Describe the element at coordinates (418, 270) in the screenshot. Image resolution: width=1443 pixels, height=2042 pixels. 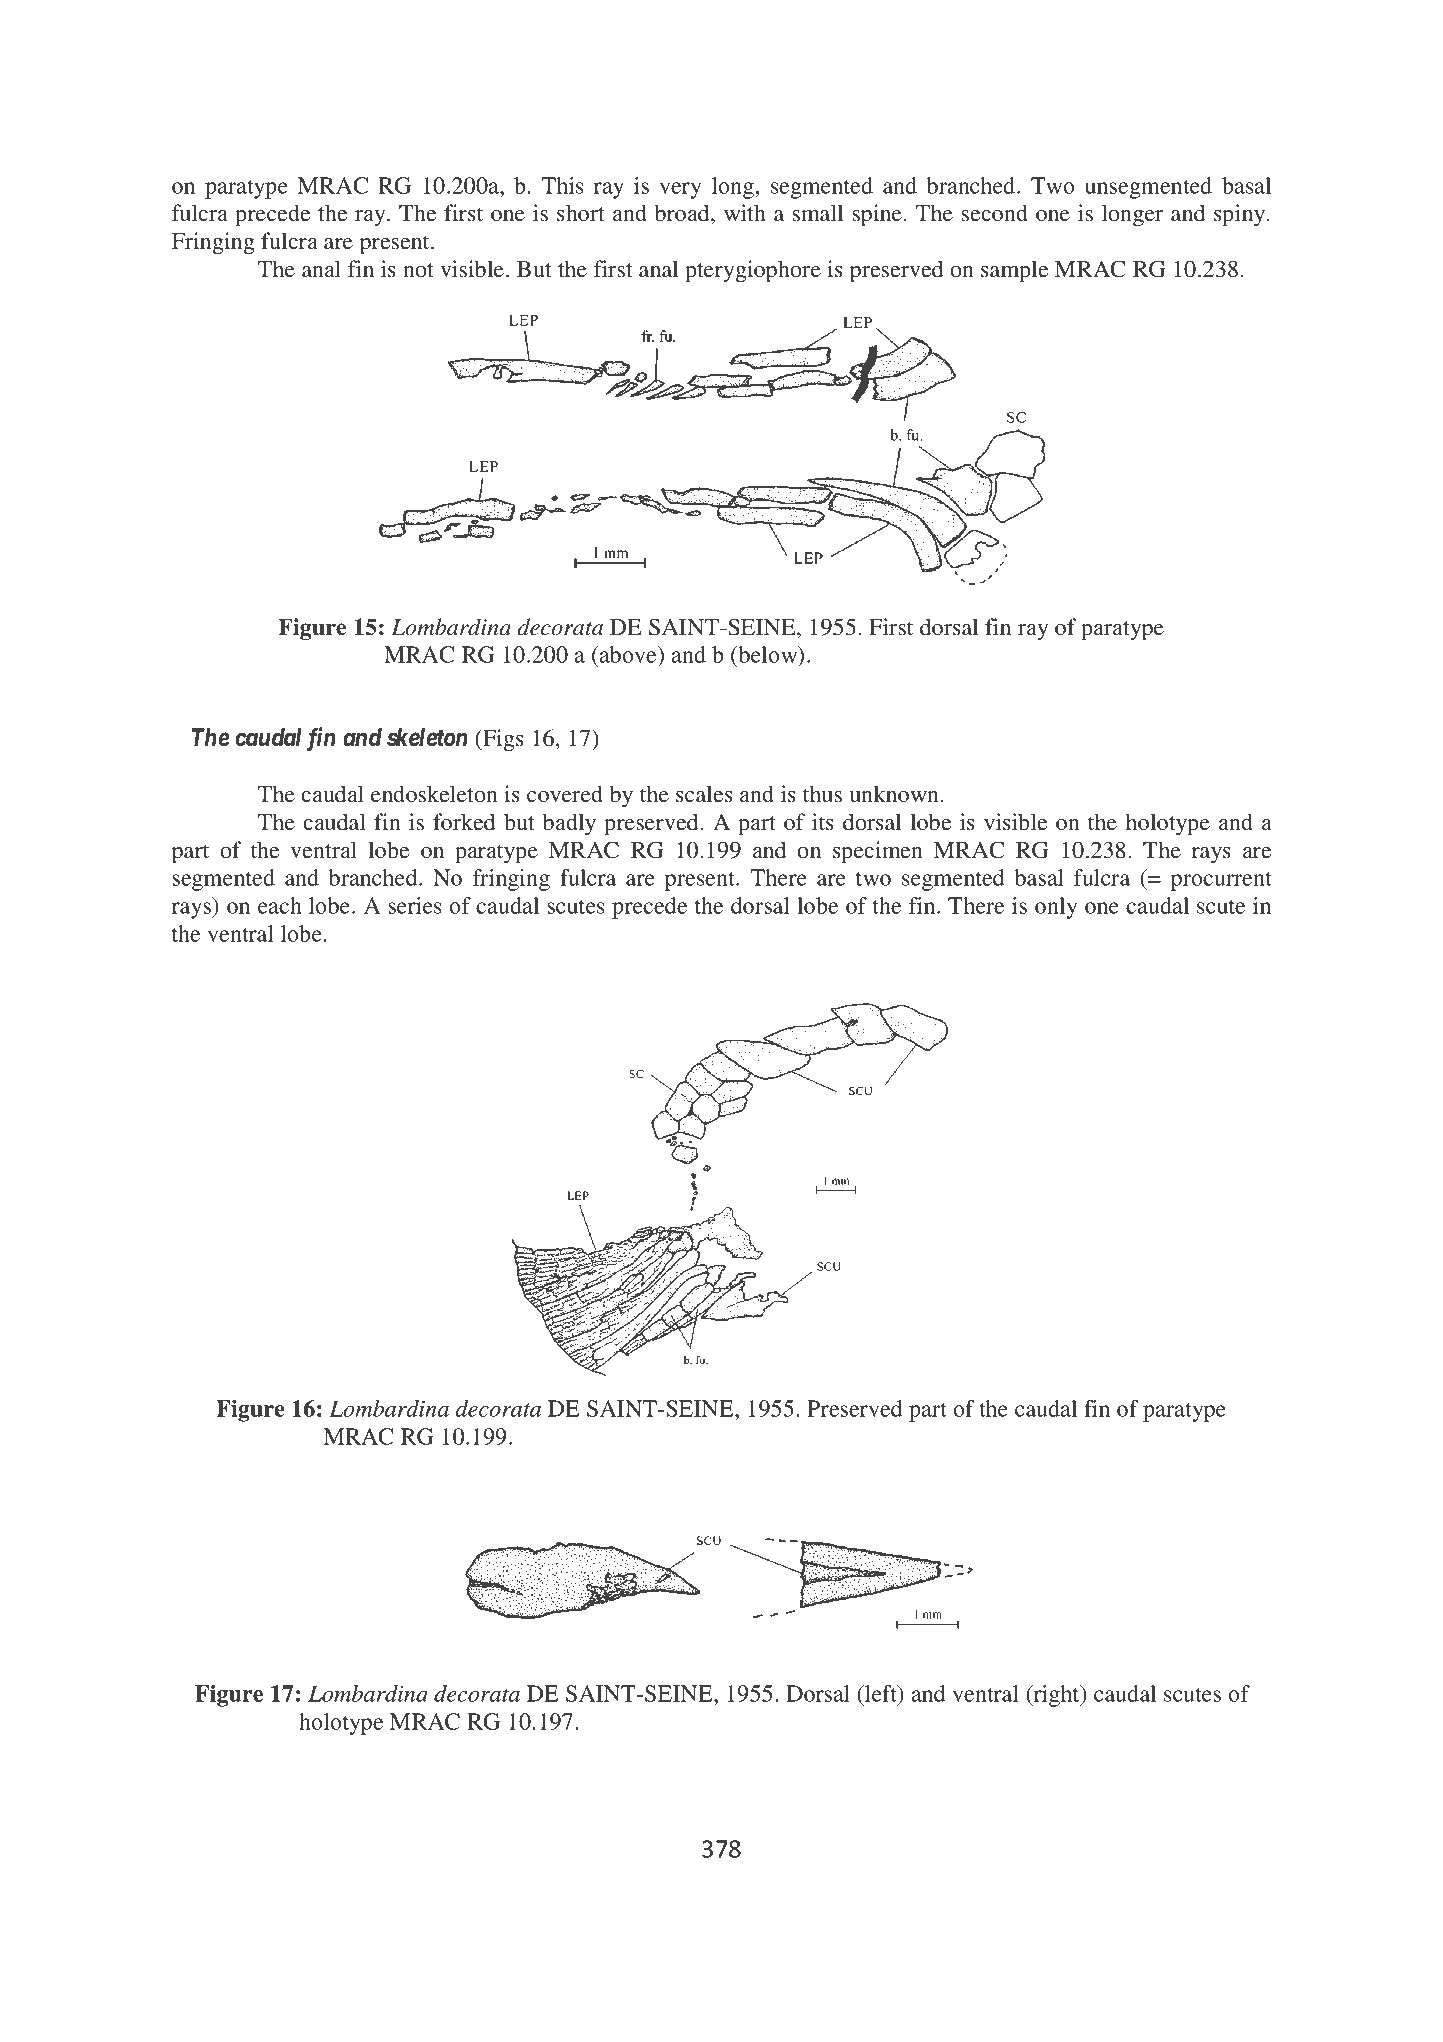
I see `not` at that location.
